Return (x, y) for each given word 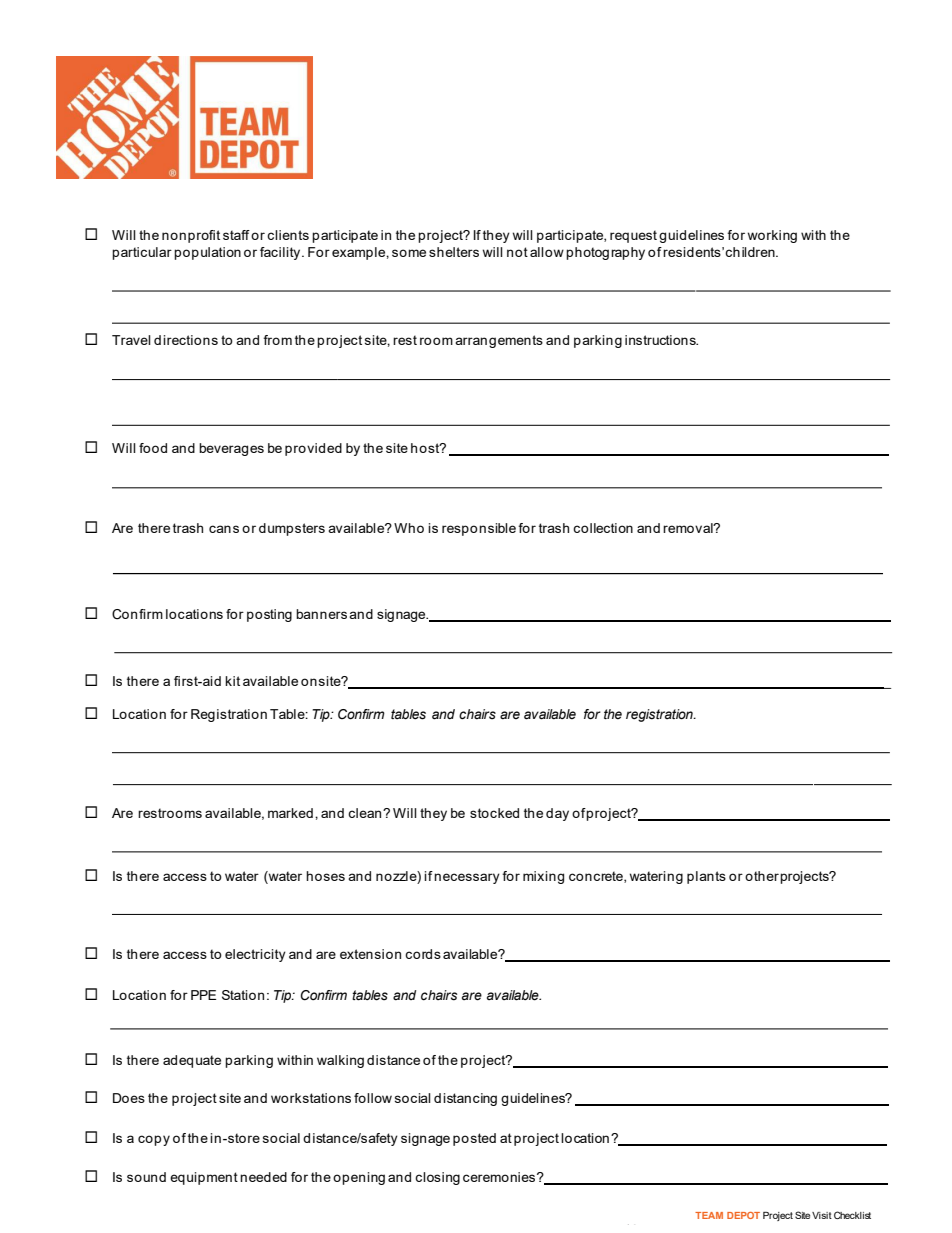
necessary (467, 878)
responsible (479, 529)
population (207, 253)
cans (224, 529)
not (517, 252)
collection (603, 528)
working (772, 236)
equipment (204, 1178)
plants (706, 877)
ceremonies (500, 1177)
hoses (325, 876)
